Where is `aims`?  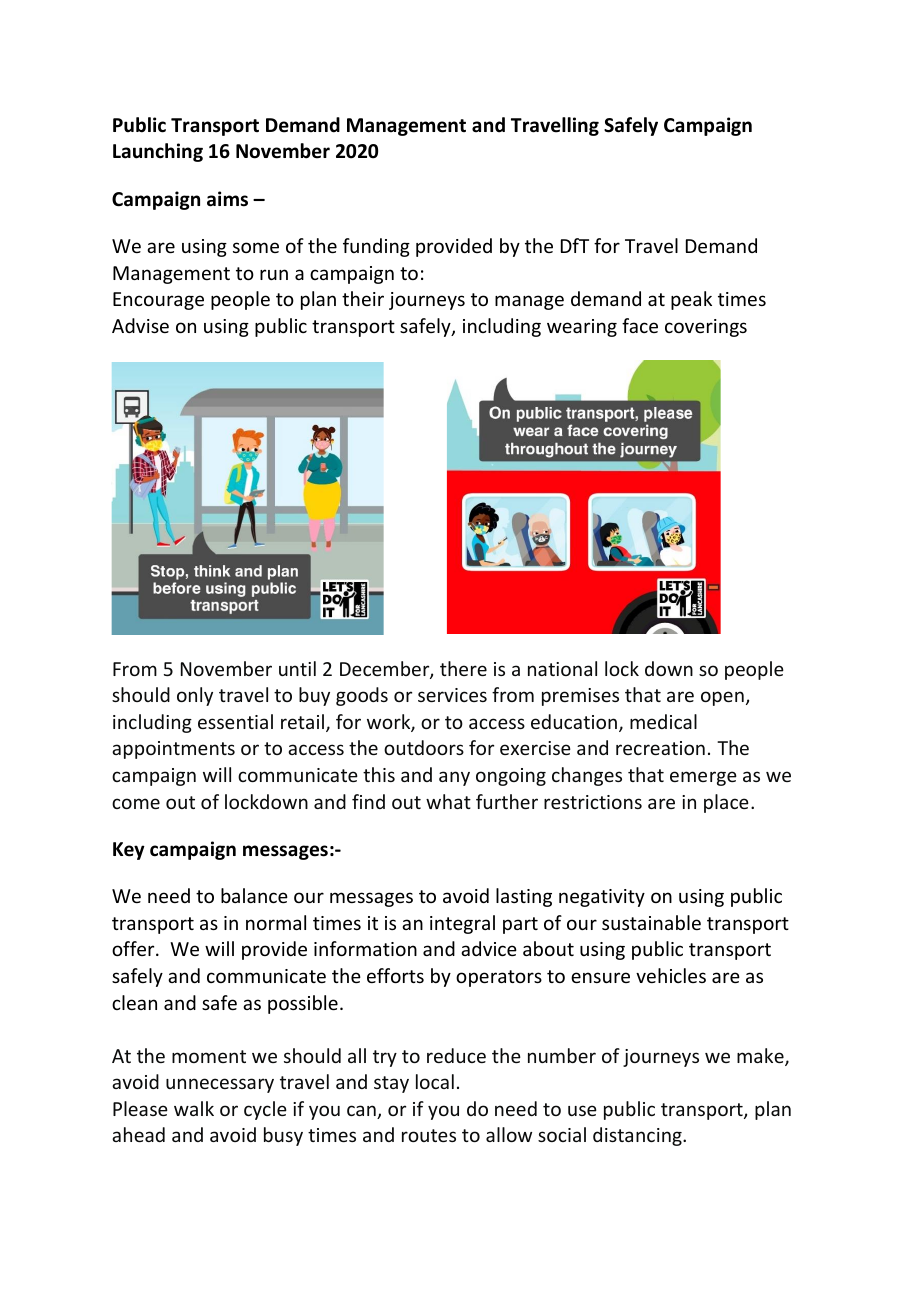 aims is located at coordinates (227, 199).
